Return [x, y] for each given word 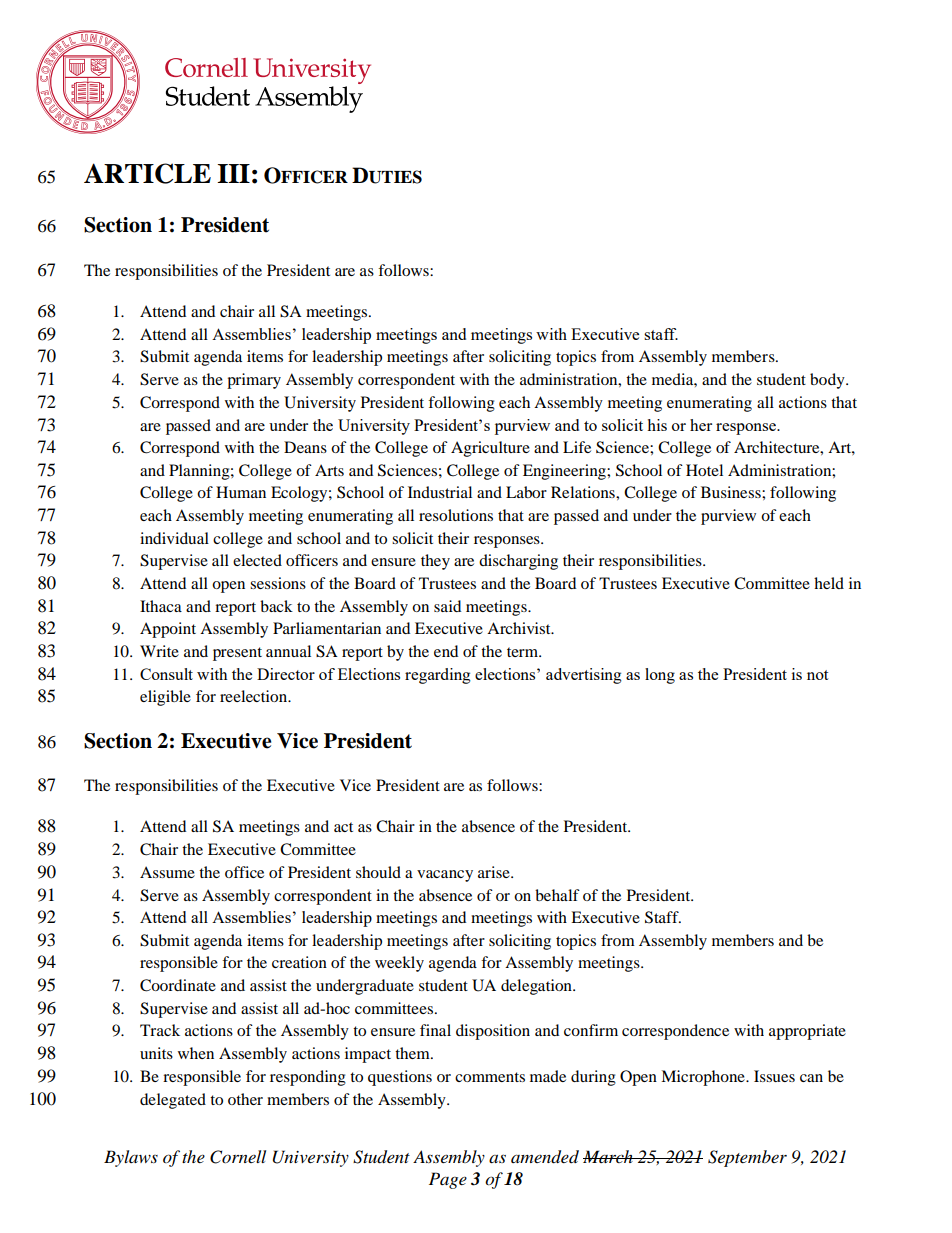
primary [254, 381]
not [817, 675]
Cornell [238, 1157]
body [828, 381]
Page [448, 1180]
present [237, 654]
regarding [438, 676]
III [233, 173]
